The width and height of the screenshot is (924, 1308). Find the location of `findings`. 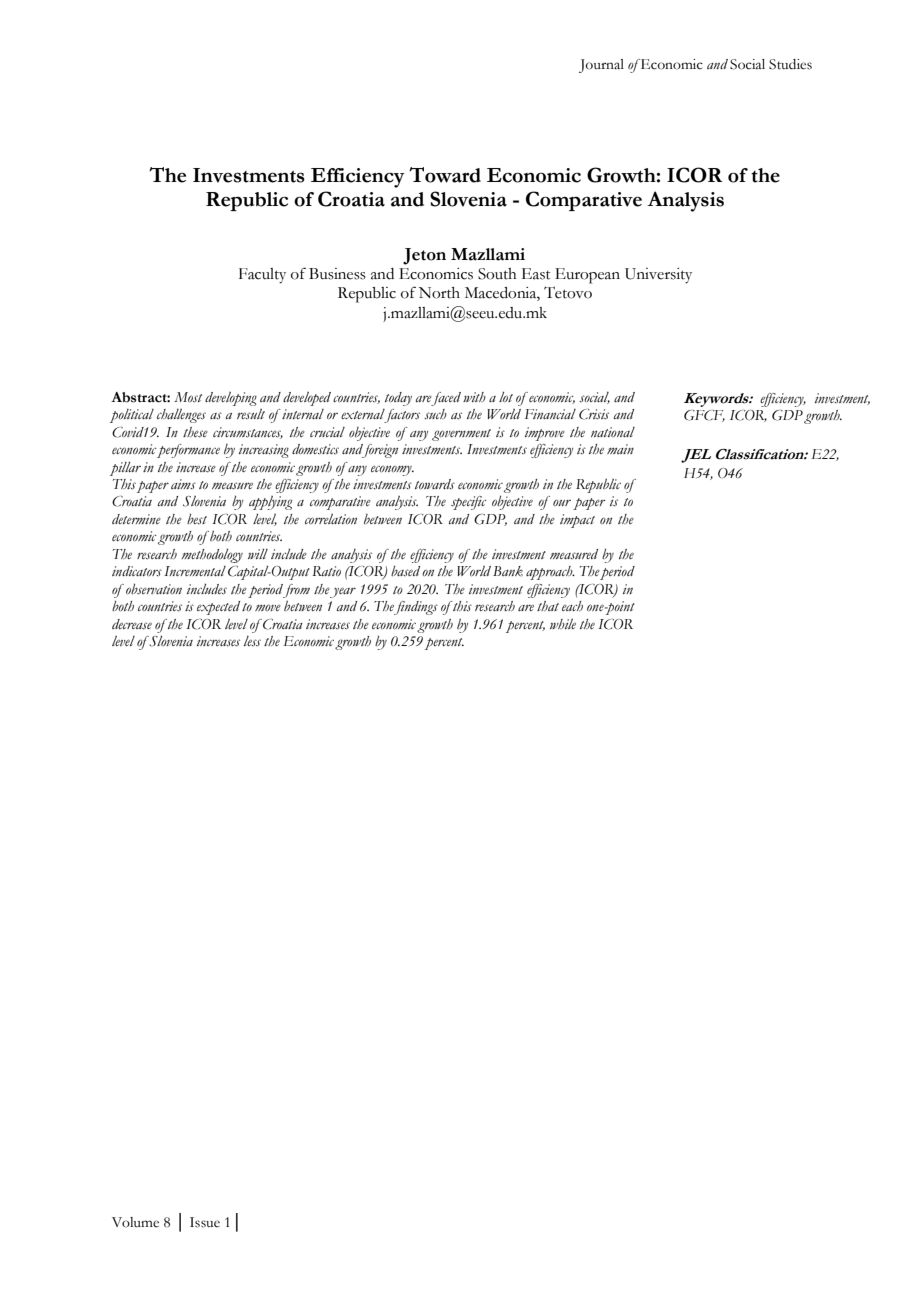

findings is located at coordinates (416, 608).
